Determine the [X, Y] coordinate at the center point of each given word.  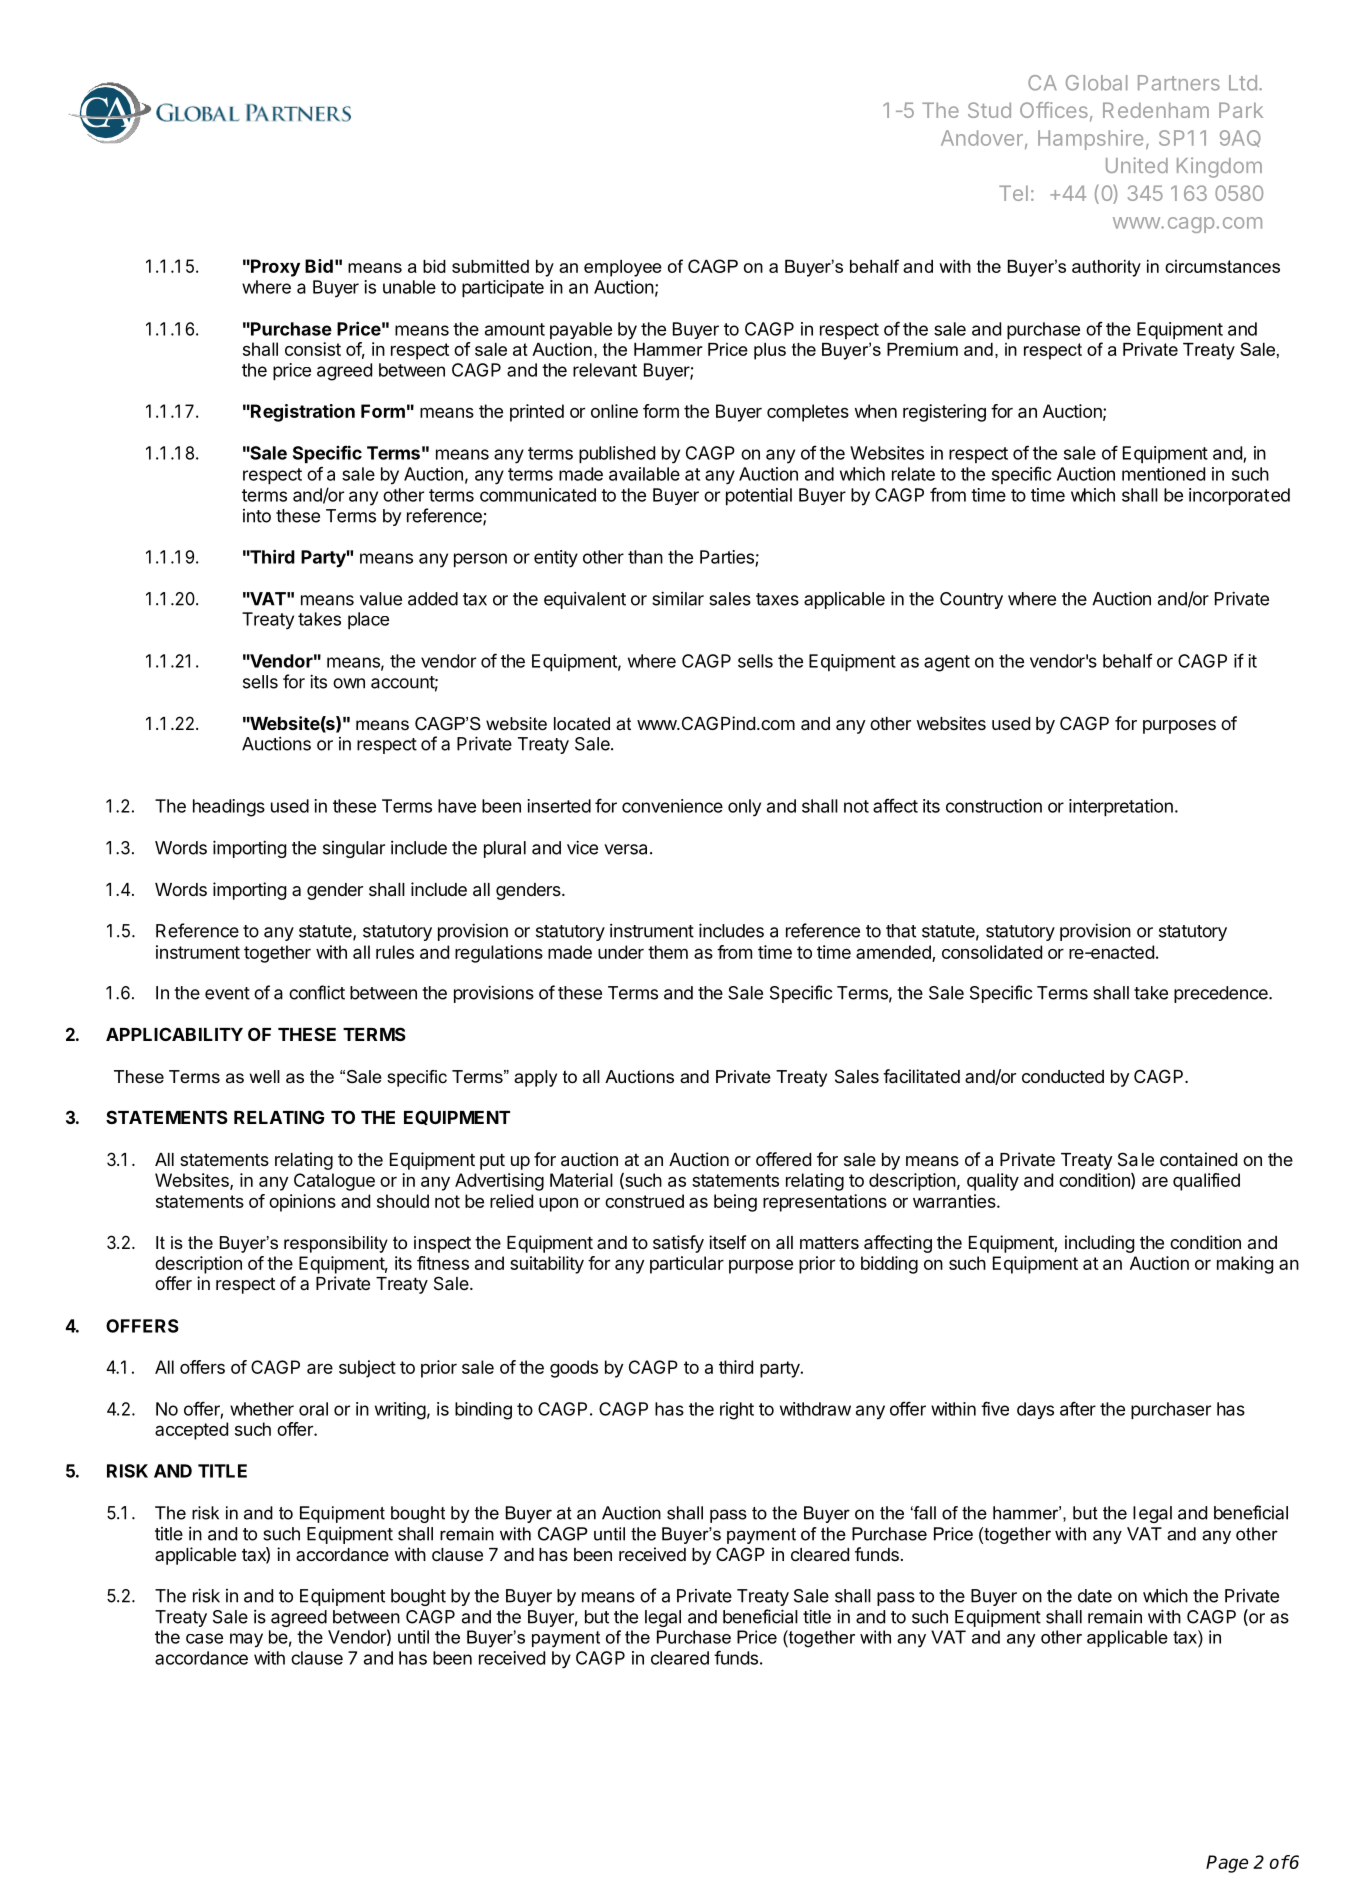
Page [1227, 1864]
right [737, 1411]
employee [623, 268]
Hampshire [1090, 140]
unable [409, 287]
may [246, 1640]
